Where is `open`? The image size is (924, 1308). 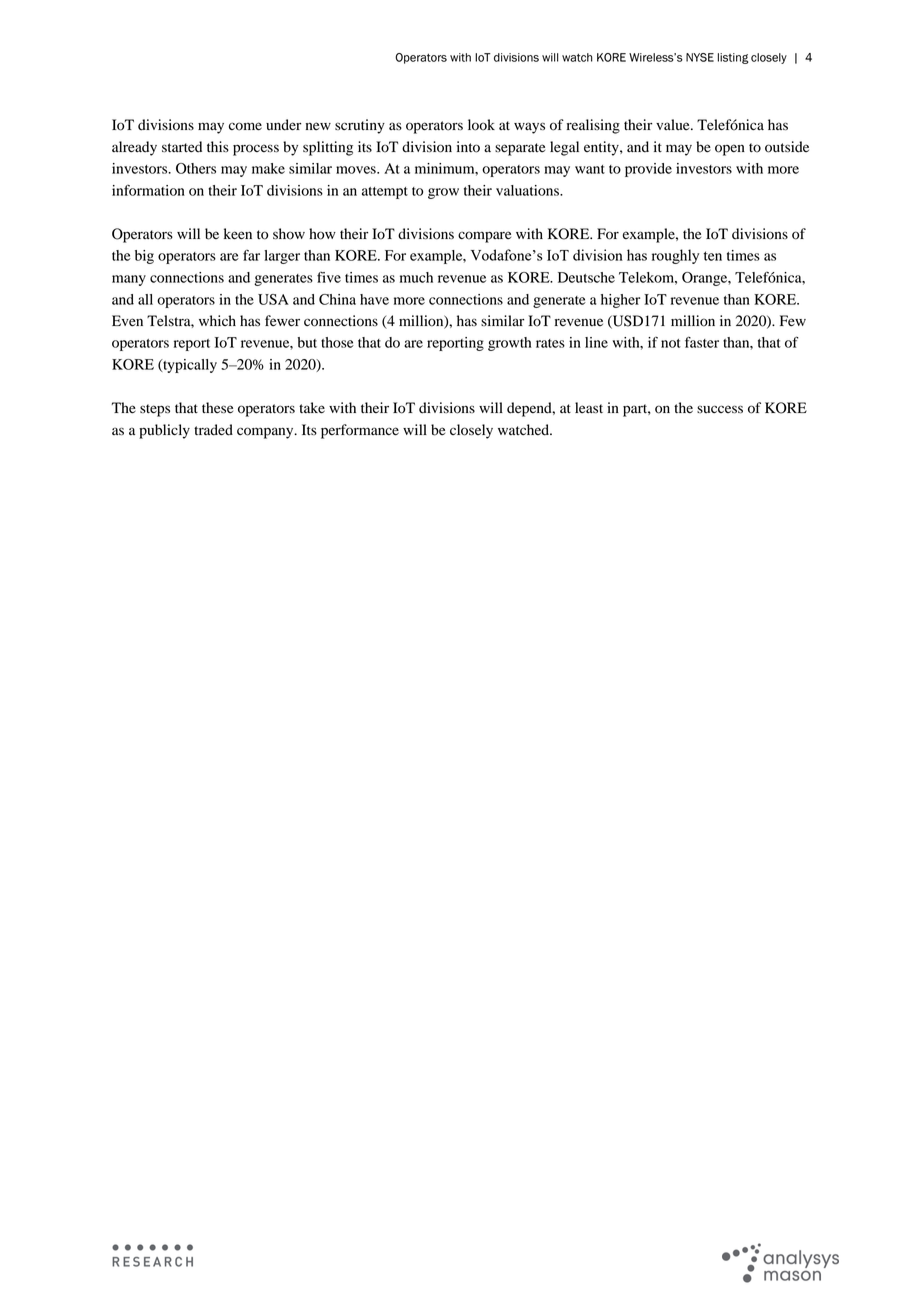
open is located at coordinates (730, 150).
